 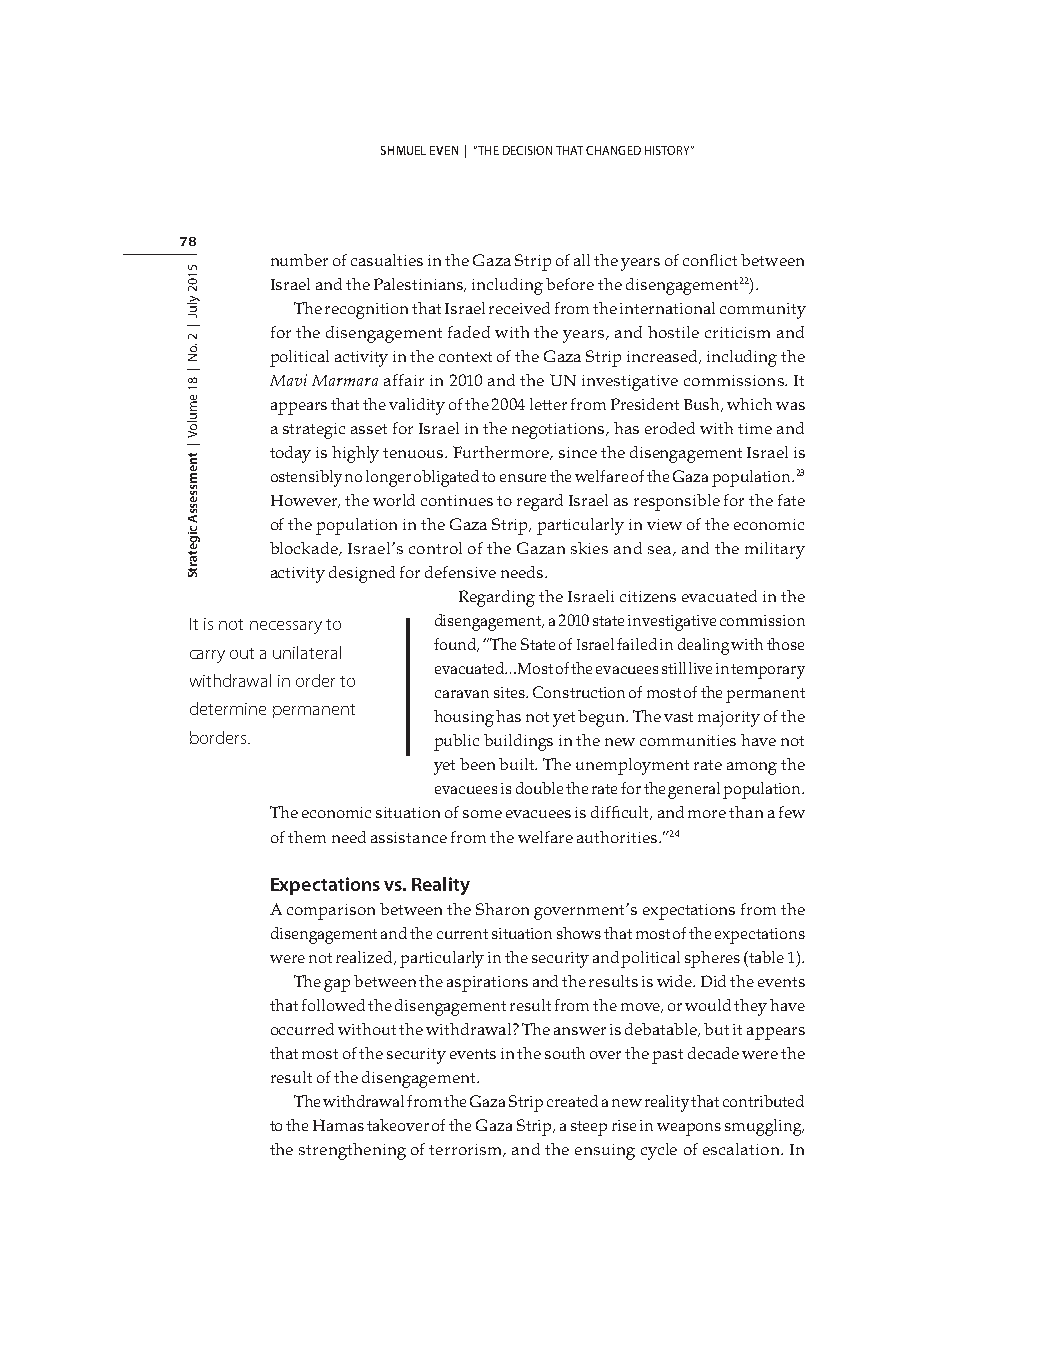 What do you see at coordinates (527, 150) in the screenshot?
I see `DECISION` at bounding box center [527, 150].
